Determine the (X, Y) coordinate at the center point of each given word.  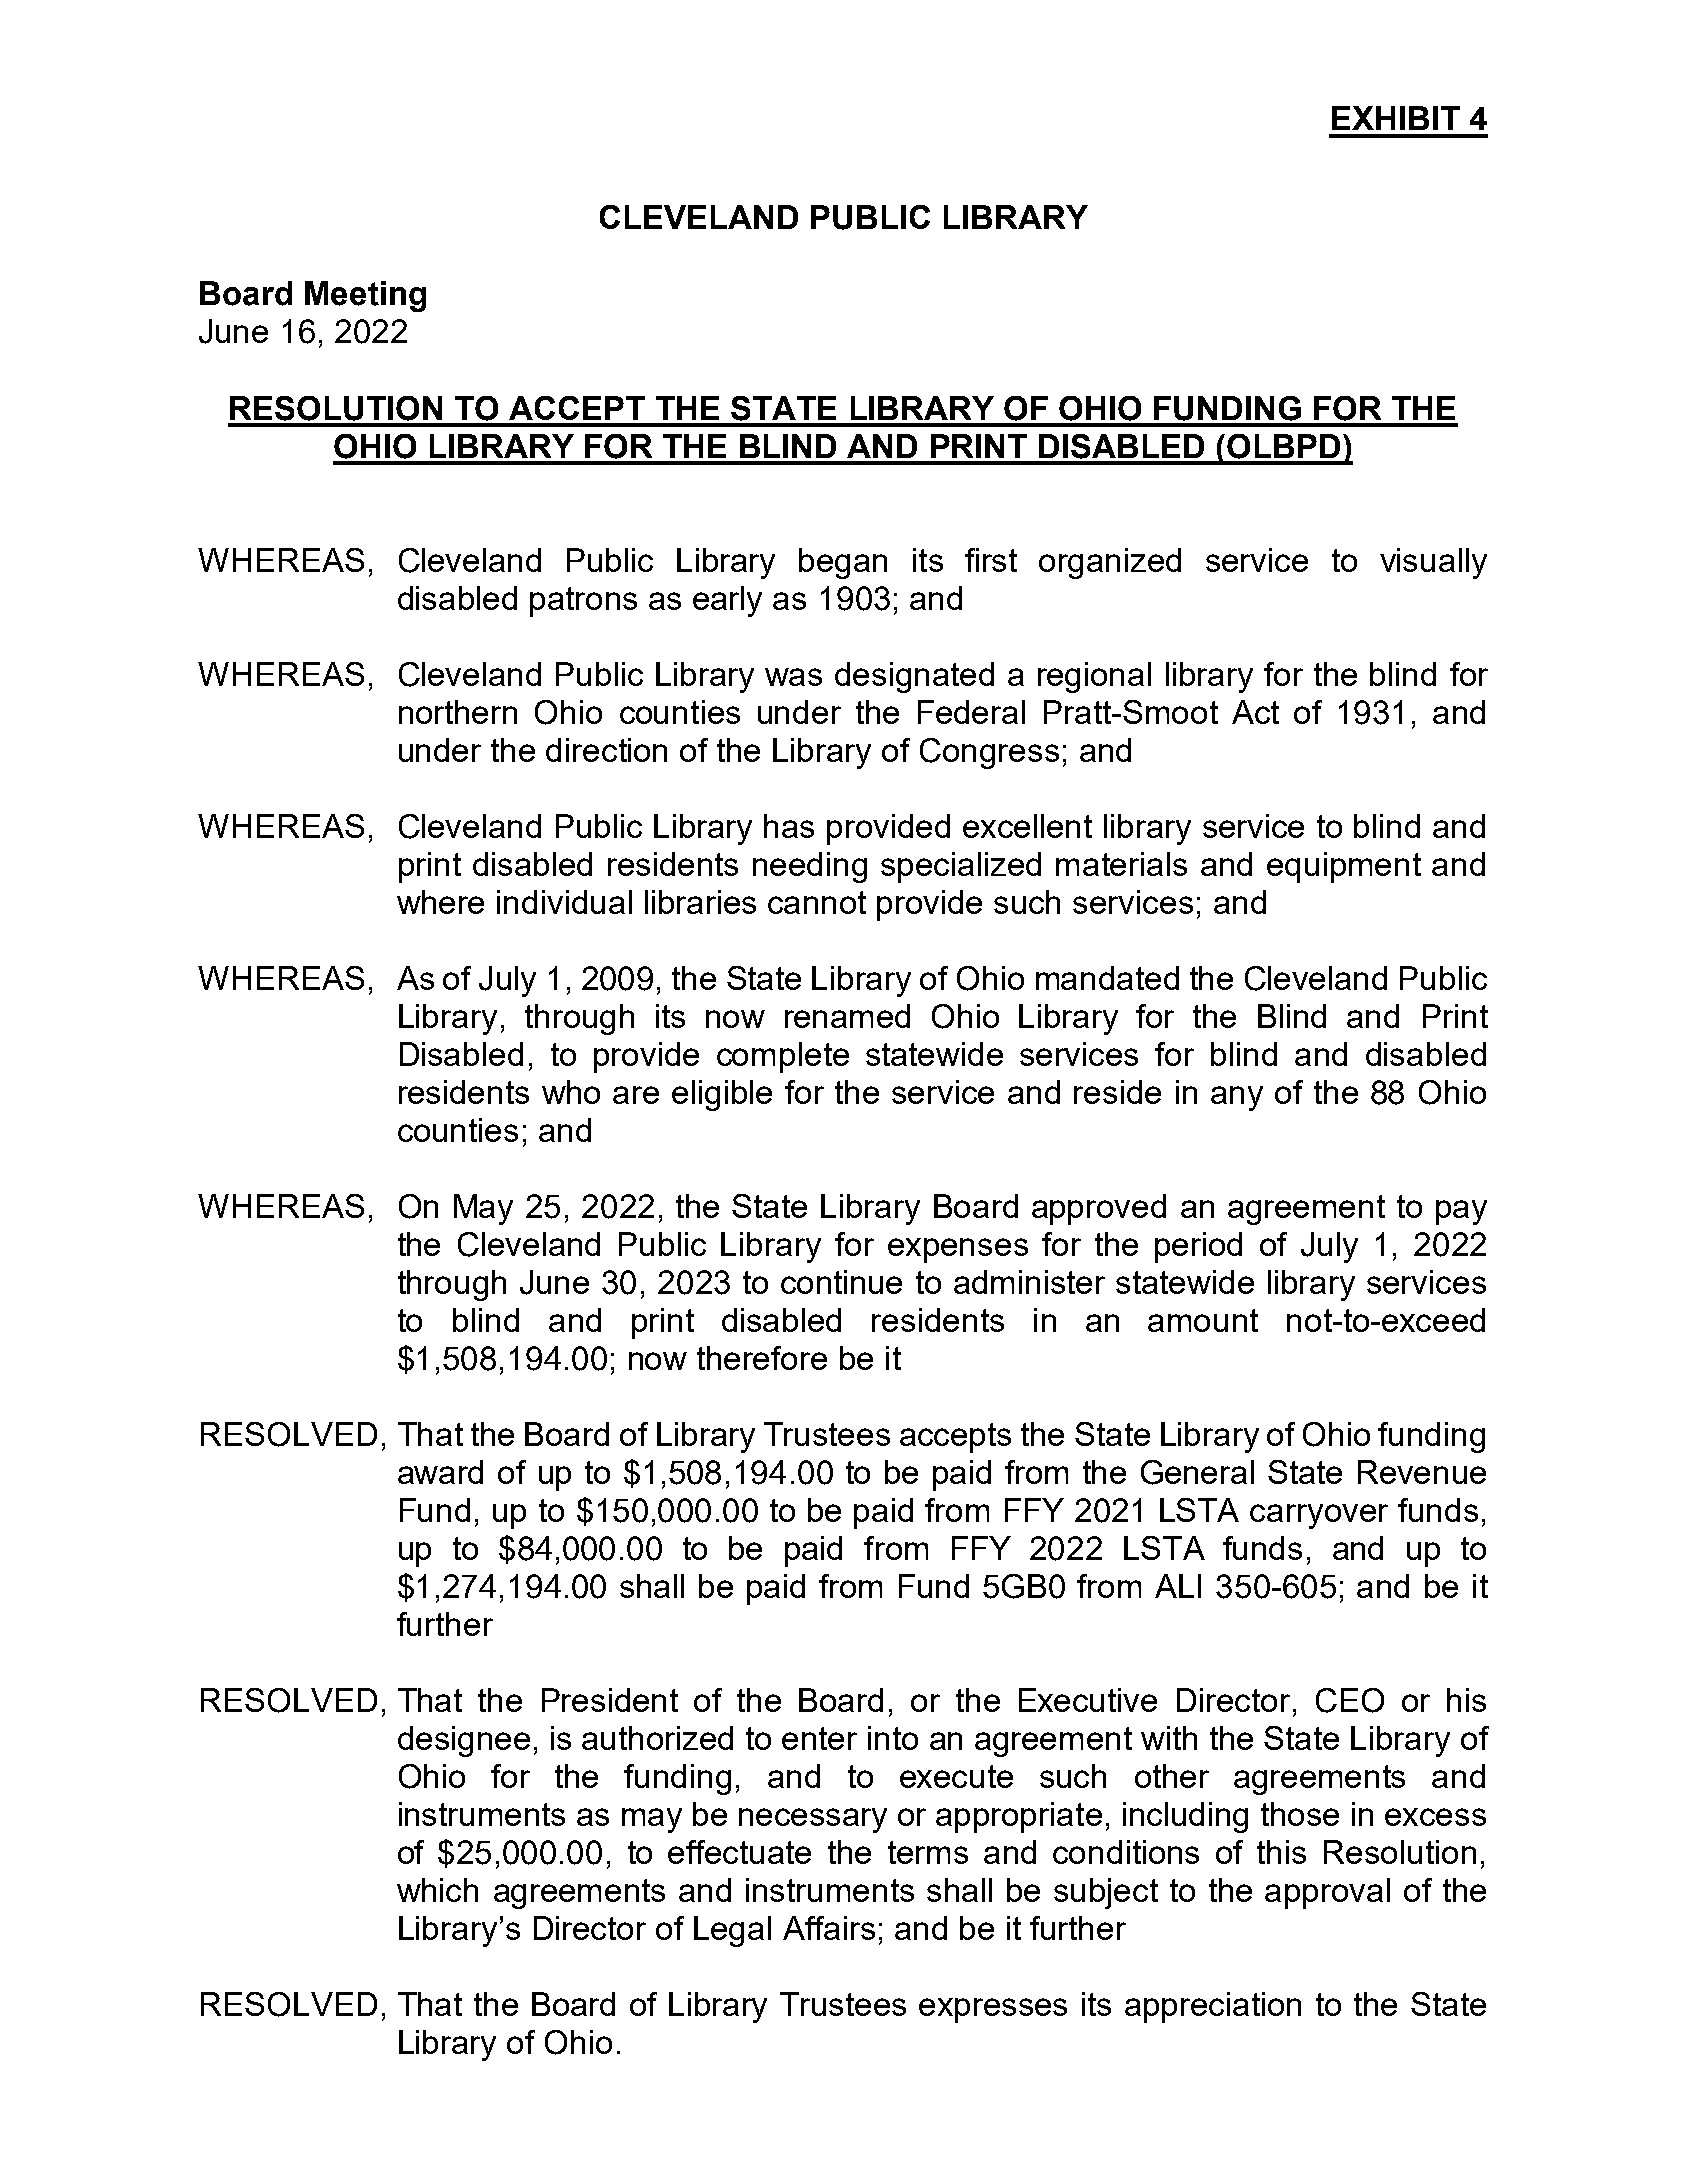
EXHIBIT (1396, 118)
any (1237, 1098)
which (437, 1890)
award (440, 1472)
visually (1433, 563)
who (571, 1092)
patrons (583, 602)
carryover (1319, 1516)
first (991, 560)
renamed (847, 1016)
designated (914, 677)
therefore (762, 1358)
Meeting (365, 296)
